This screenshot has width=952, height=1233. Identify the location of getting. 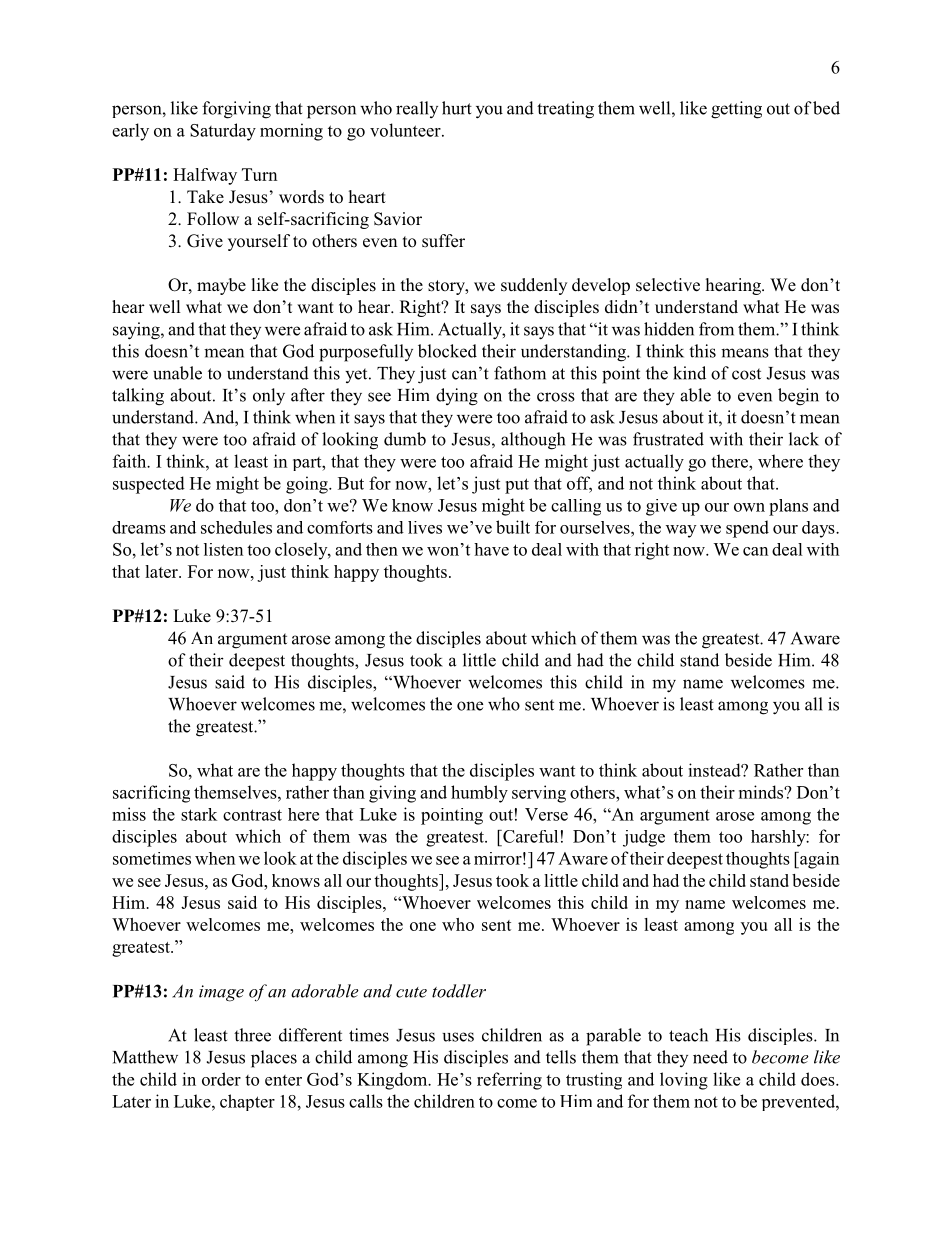
(736, 110).
